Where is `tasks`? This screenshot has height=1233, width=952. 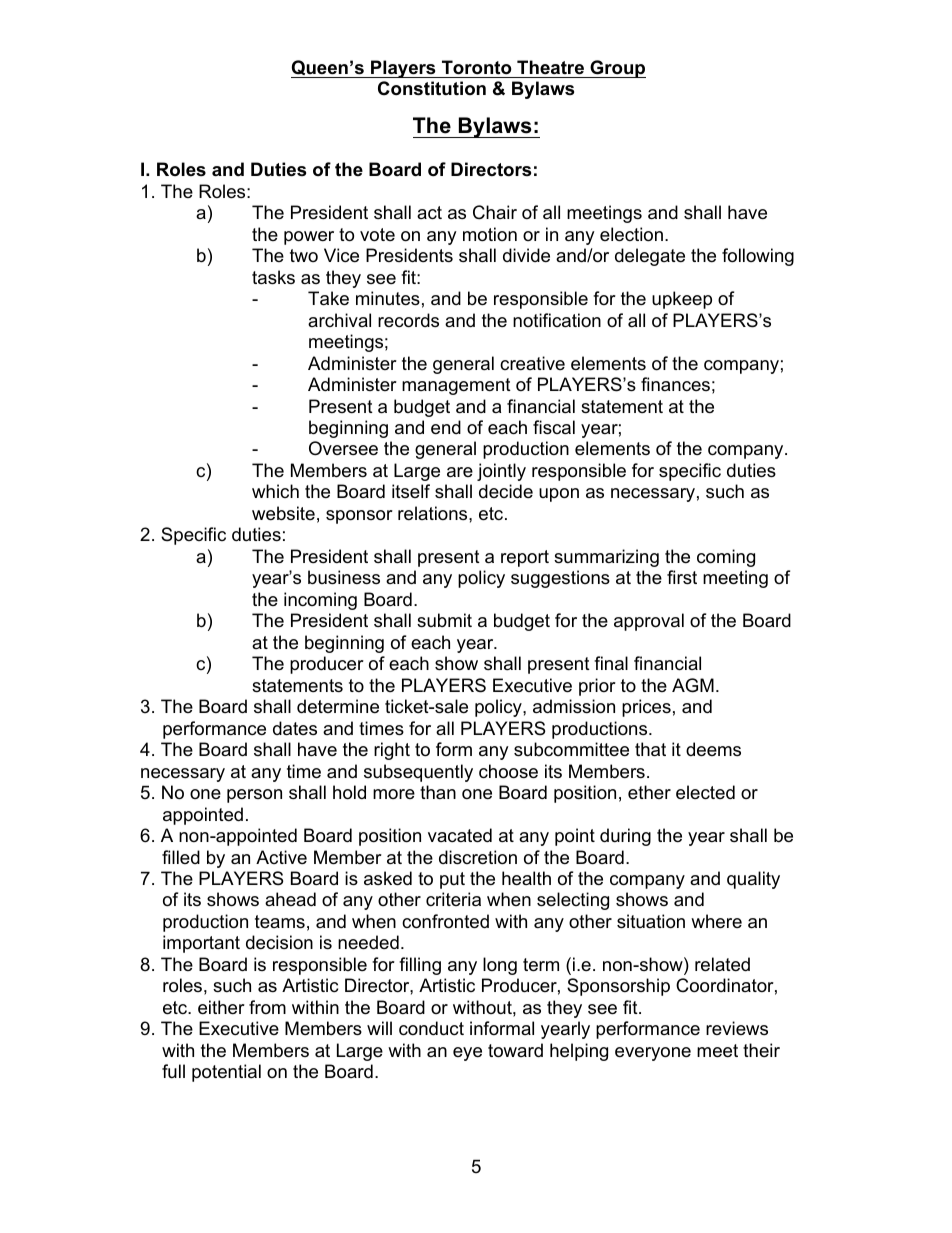
tasks is located at coordinates (273, 277).
